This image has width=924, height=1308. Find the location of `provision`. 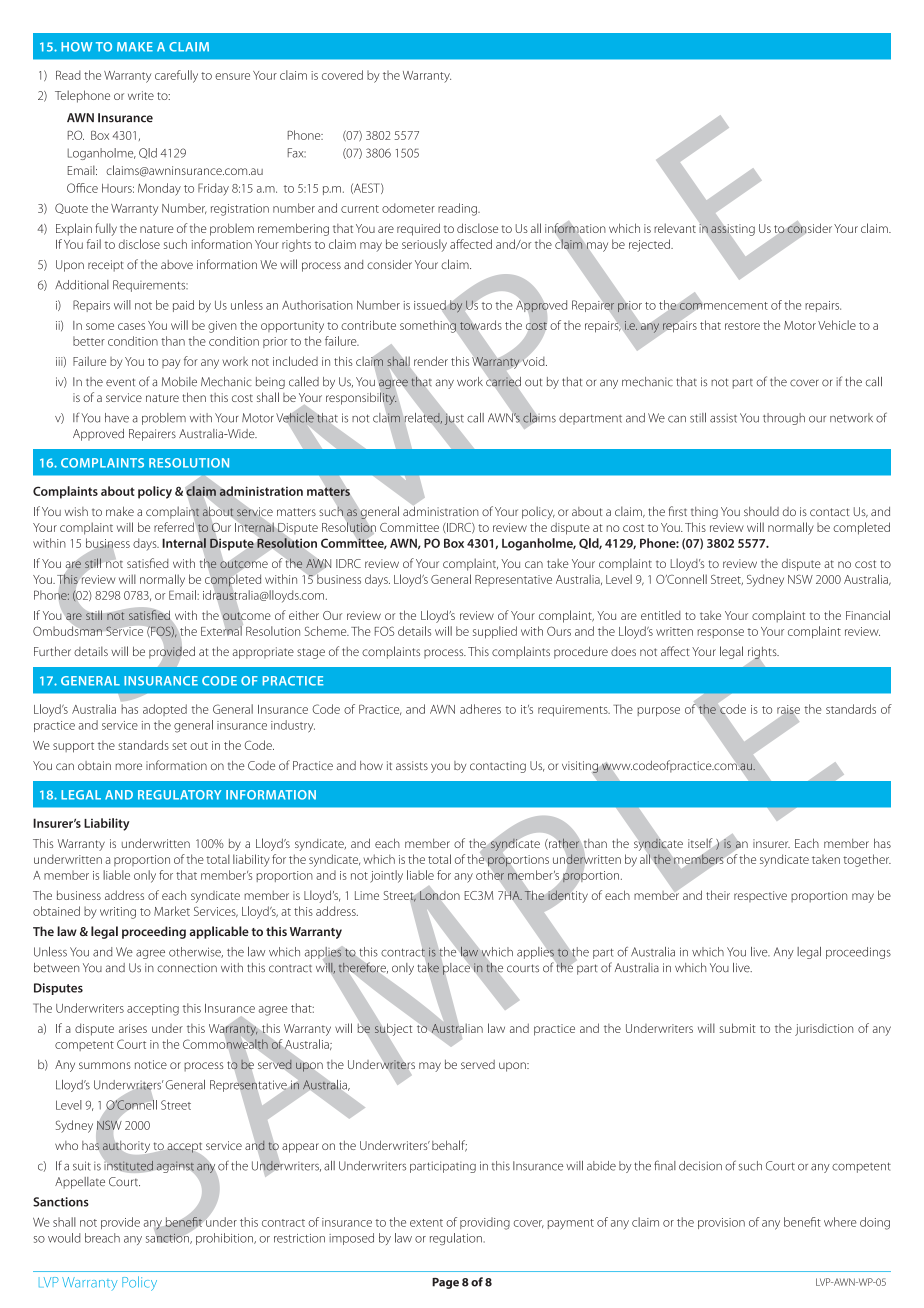

provision is located at coordinates (721, 1223).
